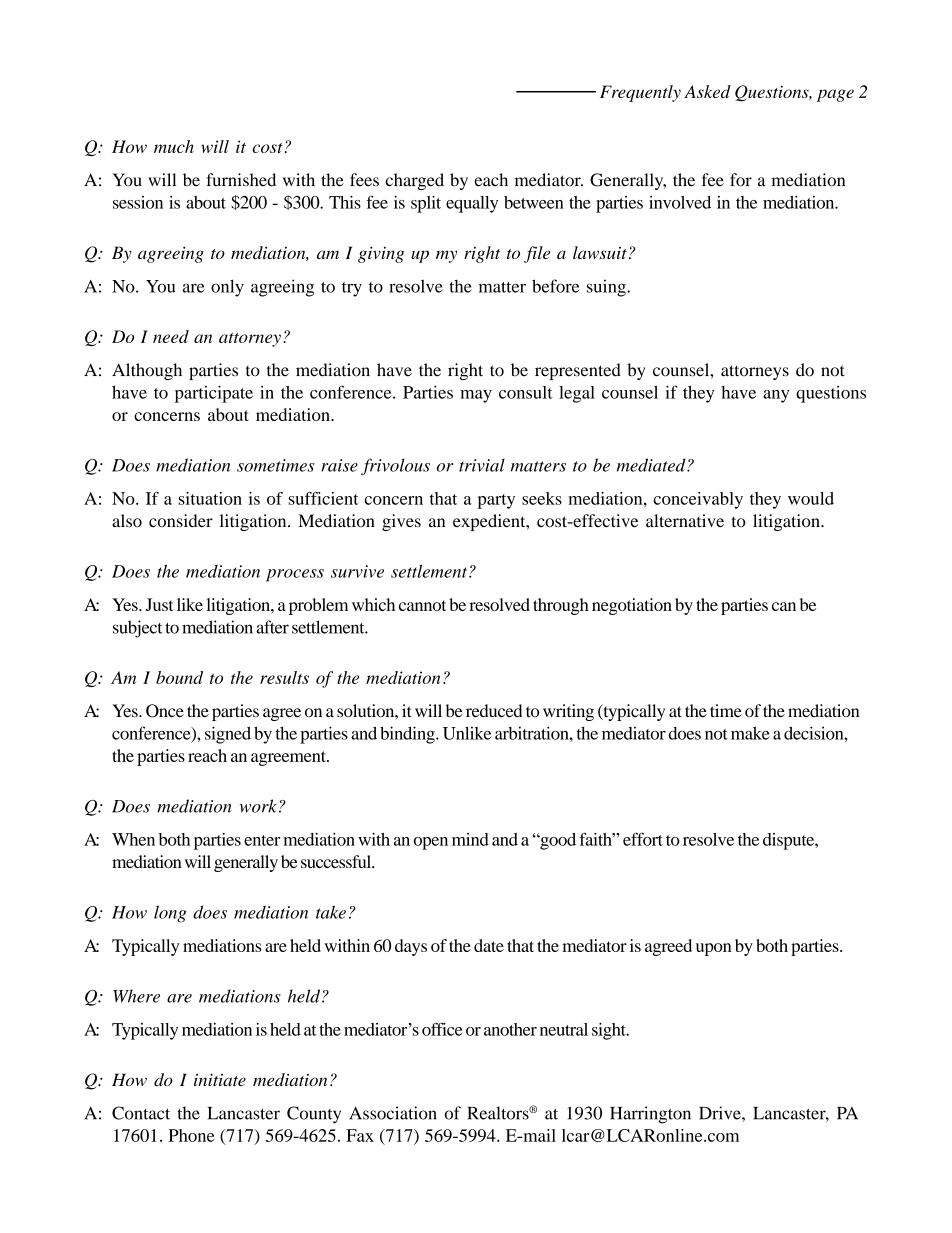 Image resolution: width=952 pixels, height=1233 pixels. What do you see at coordinates (415, 181) in the image?
I see `charged` at bounding box center [415, 181].
